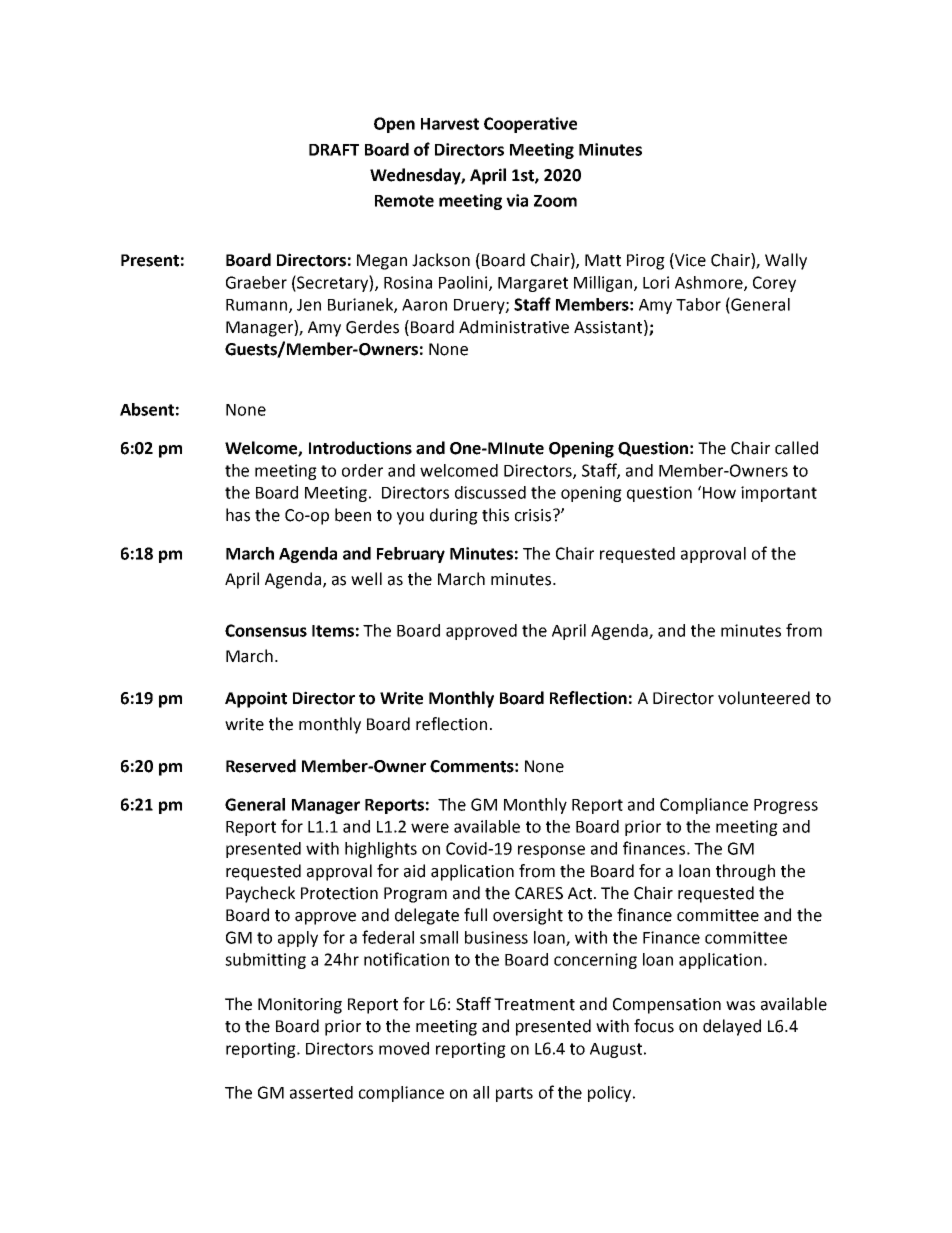 The height and width of the screenshot is (1233, 952). I want to click on parts, so click(514, 1094).
